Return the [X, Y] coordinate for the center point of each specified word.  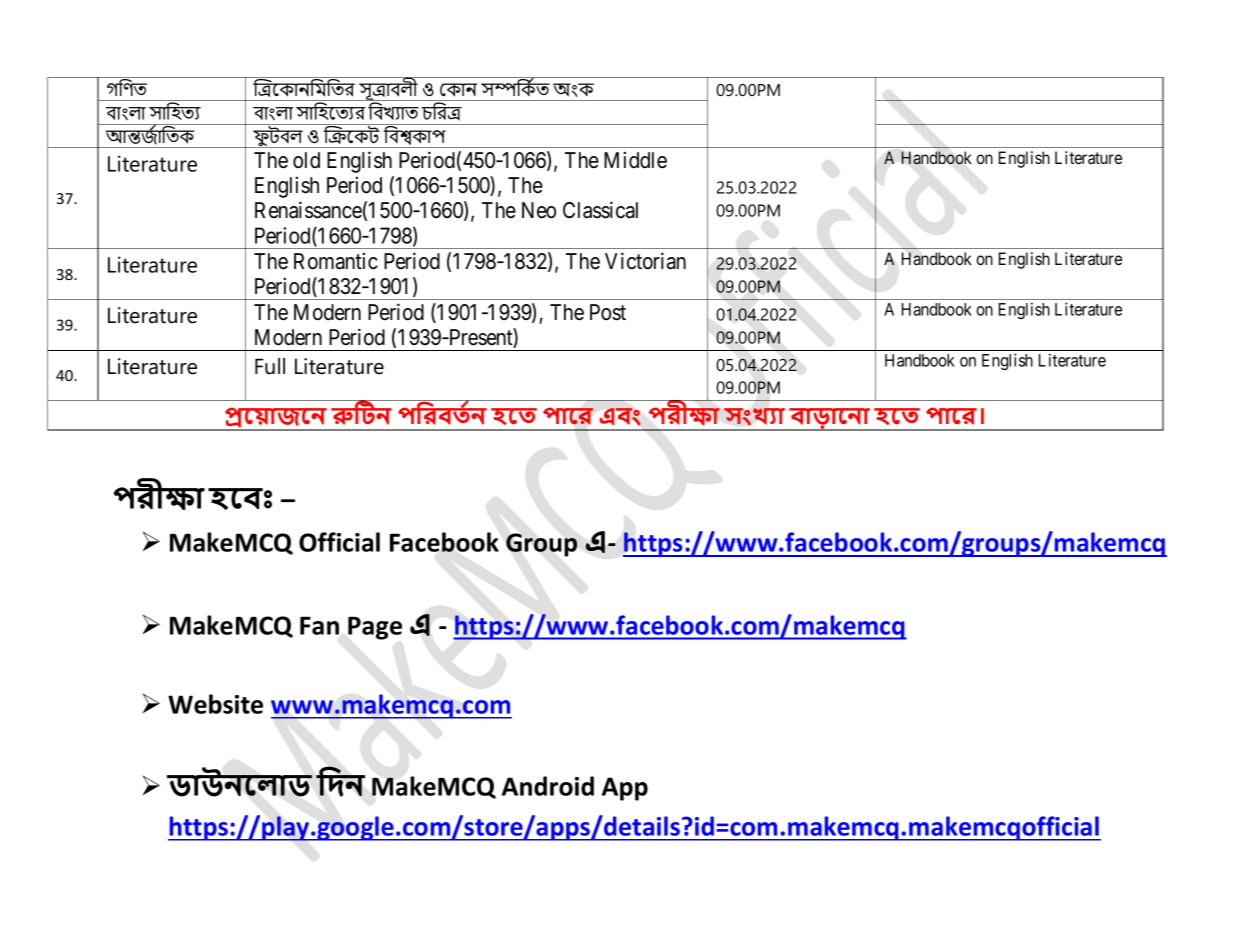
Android [548, 786]
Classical [600, 210]
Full [270, 366]
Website [215, 704]
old [306, 160]
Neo [539, 210]
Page [375, 628]
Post [608, 312]
